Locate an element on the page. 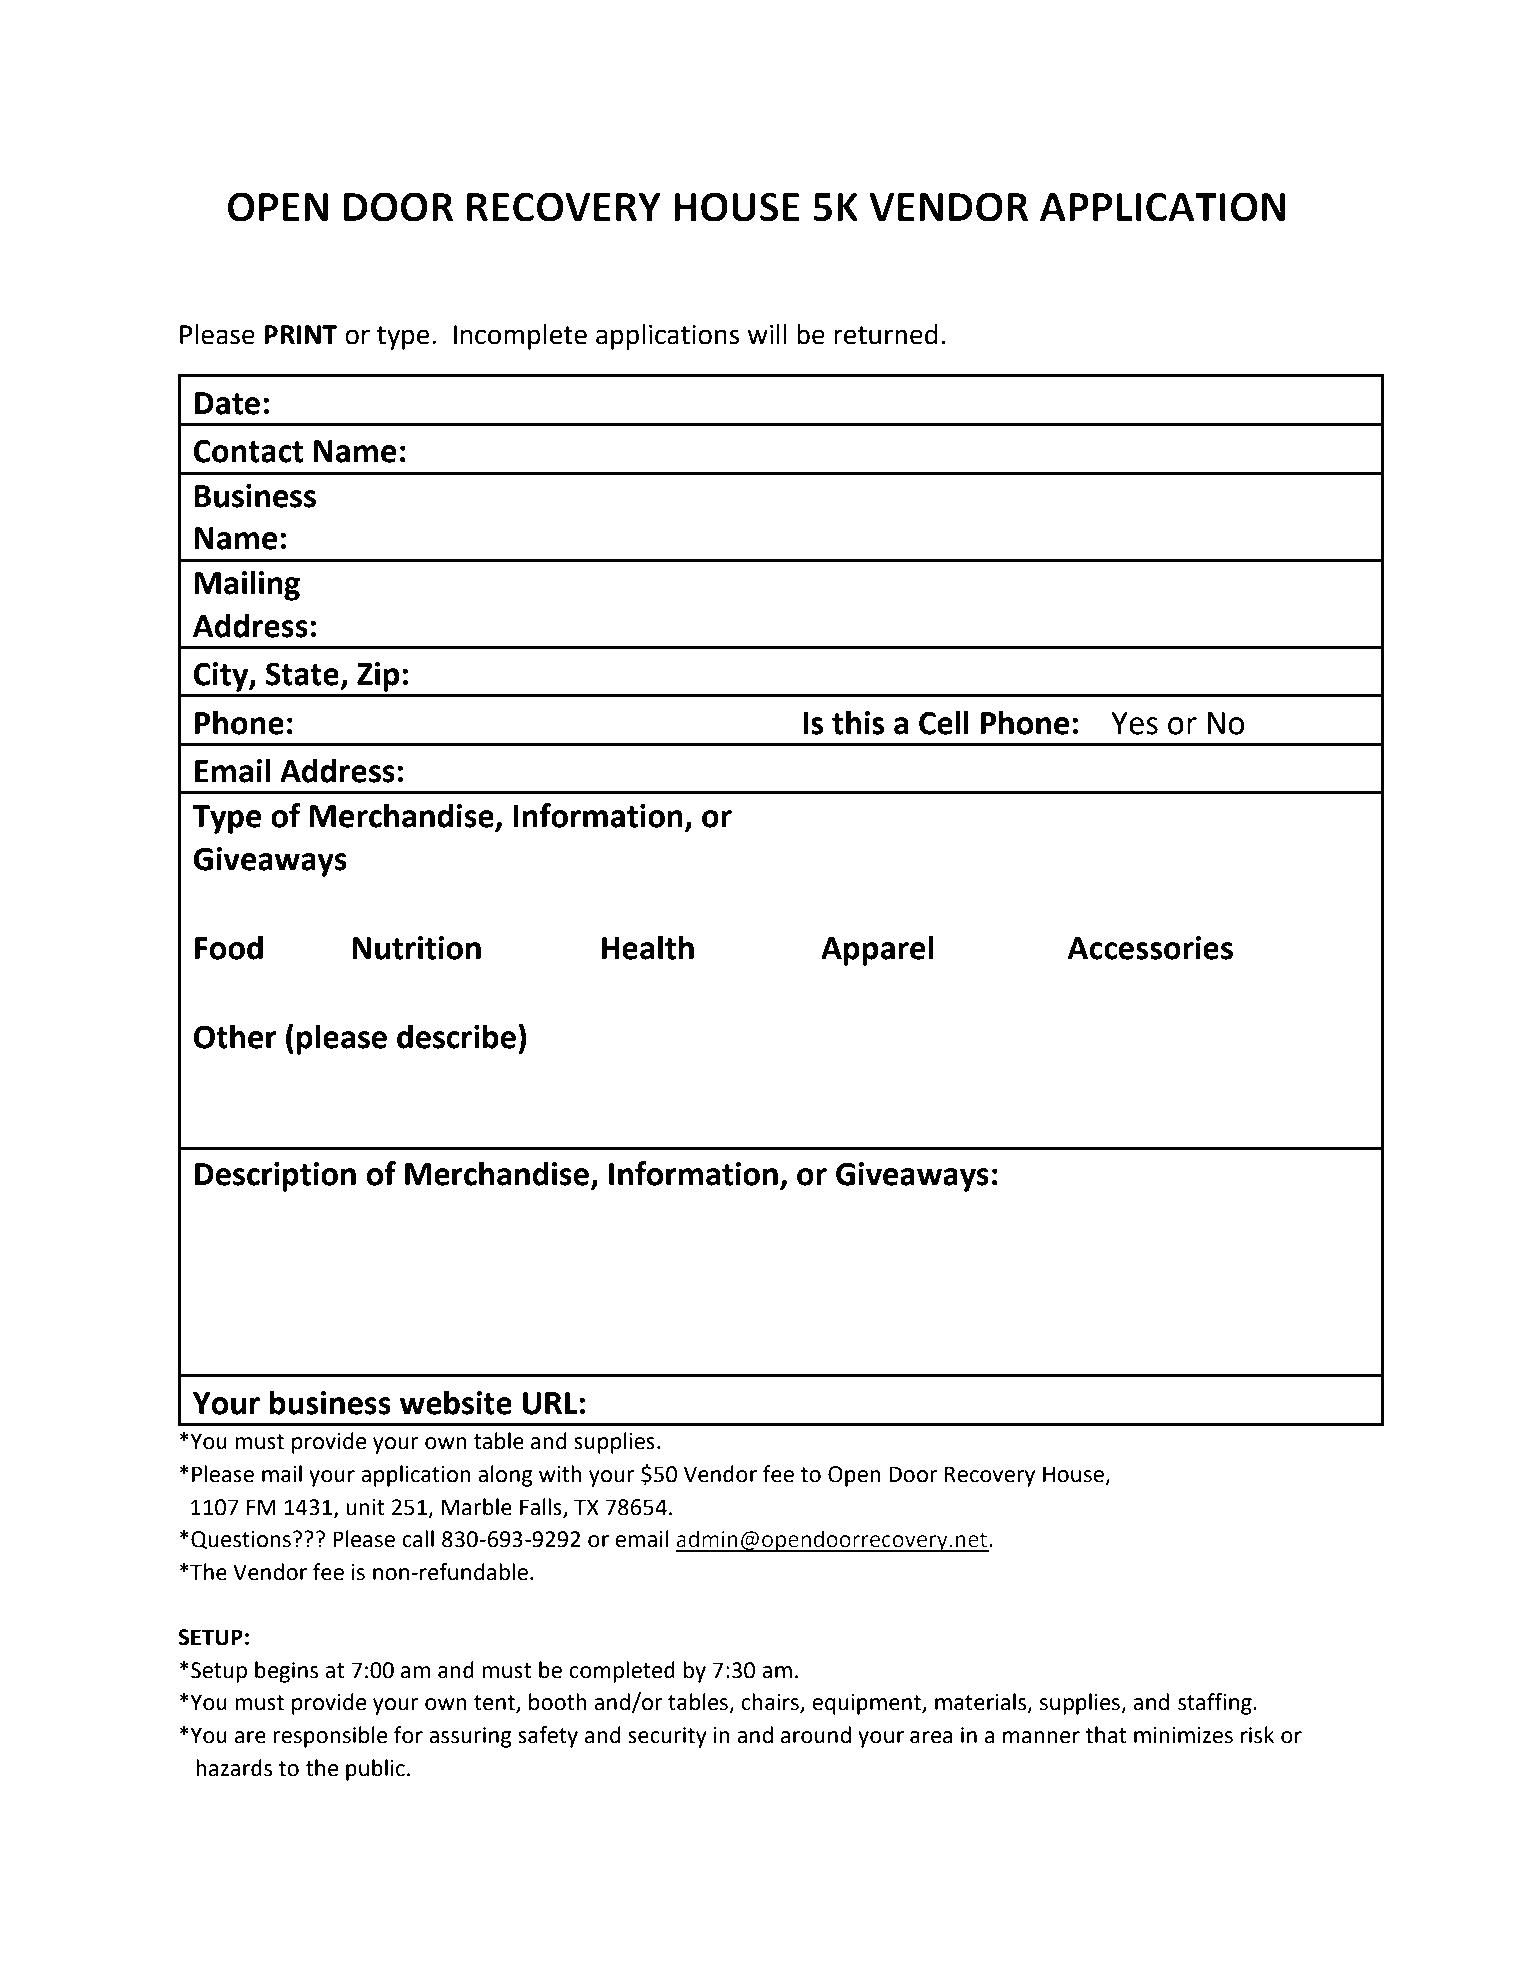  Accessories is located at coordinates (1150, 948).
